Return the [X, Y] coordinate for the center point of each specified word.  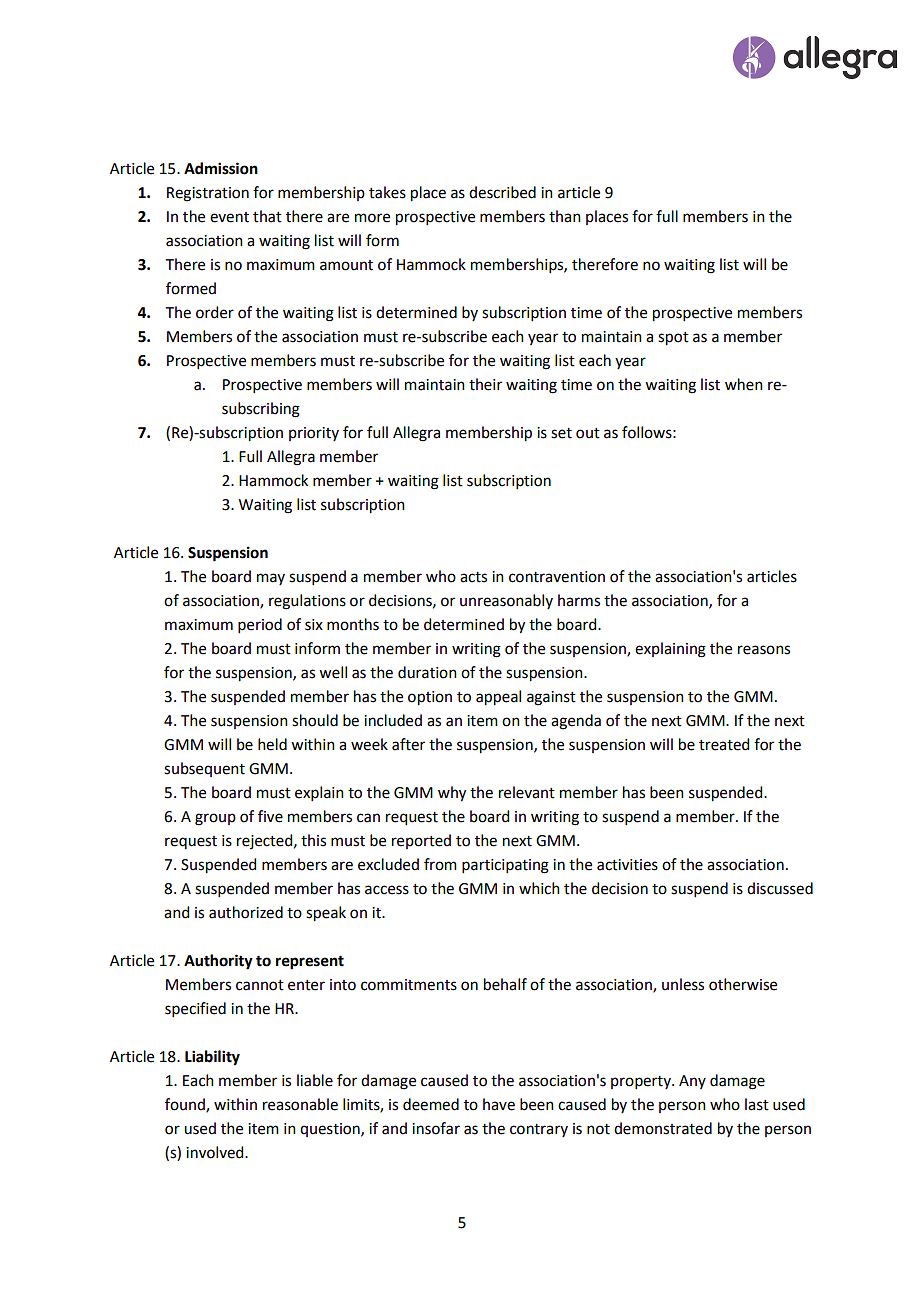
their [485, 384]
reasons [764, 650]
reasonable [300, 1104]
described [502, 192]
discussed [780, 888]
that [267, 216]
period [260, 625]
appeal [498, 698]
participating [505, 866]
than [565, 216]
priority [314, 434]
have [499, 1104]
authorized [246, 912]
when [744, 384]
